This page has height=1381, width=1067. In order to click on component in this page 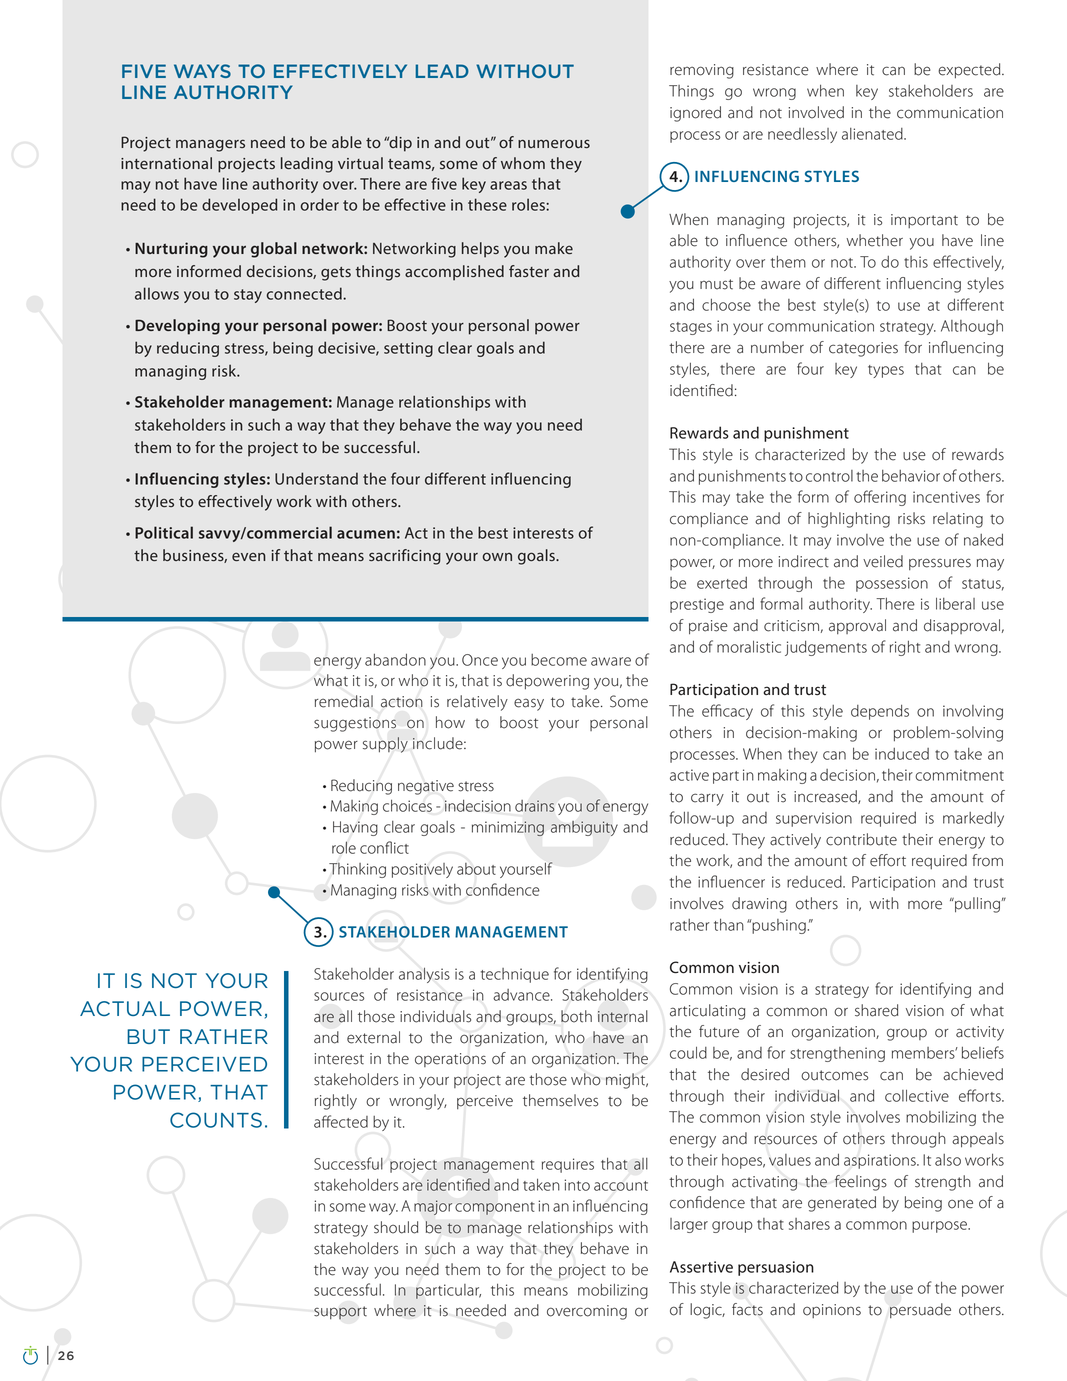, I will do `click(495, 1208)`.
